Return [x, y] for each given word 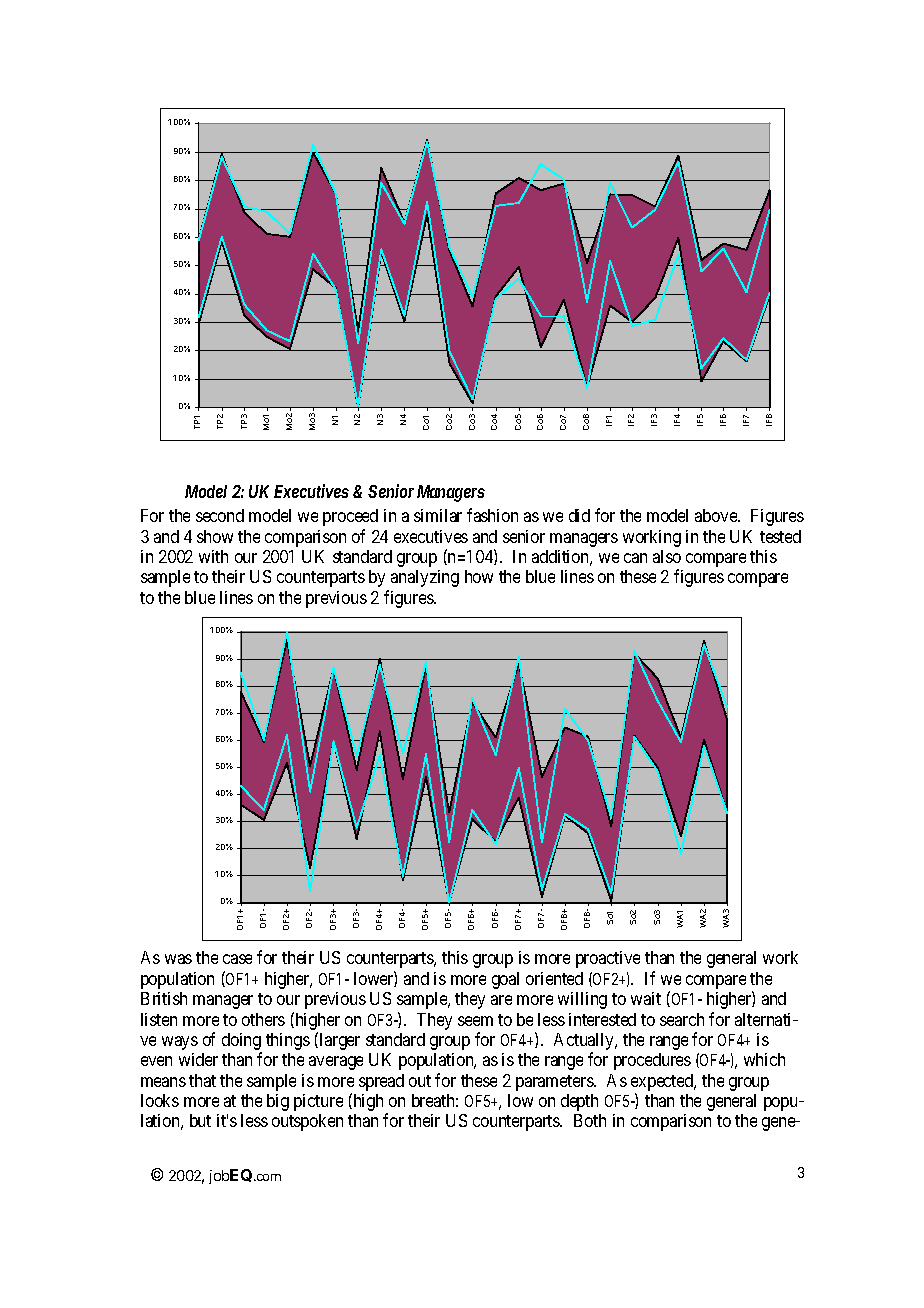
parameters [555, 1083]
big [278, 1102]
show [215, 536]
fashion [492, 515]
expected [663, 1084]
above [717, 515]
